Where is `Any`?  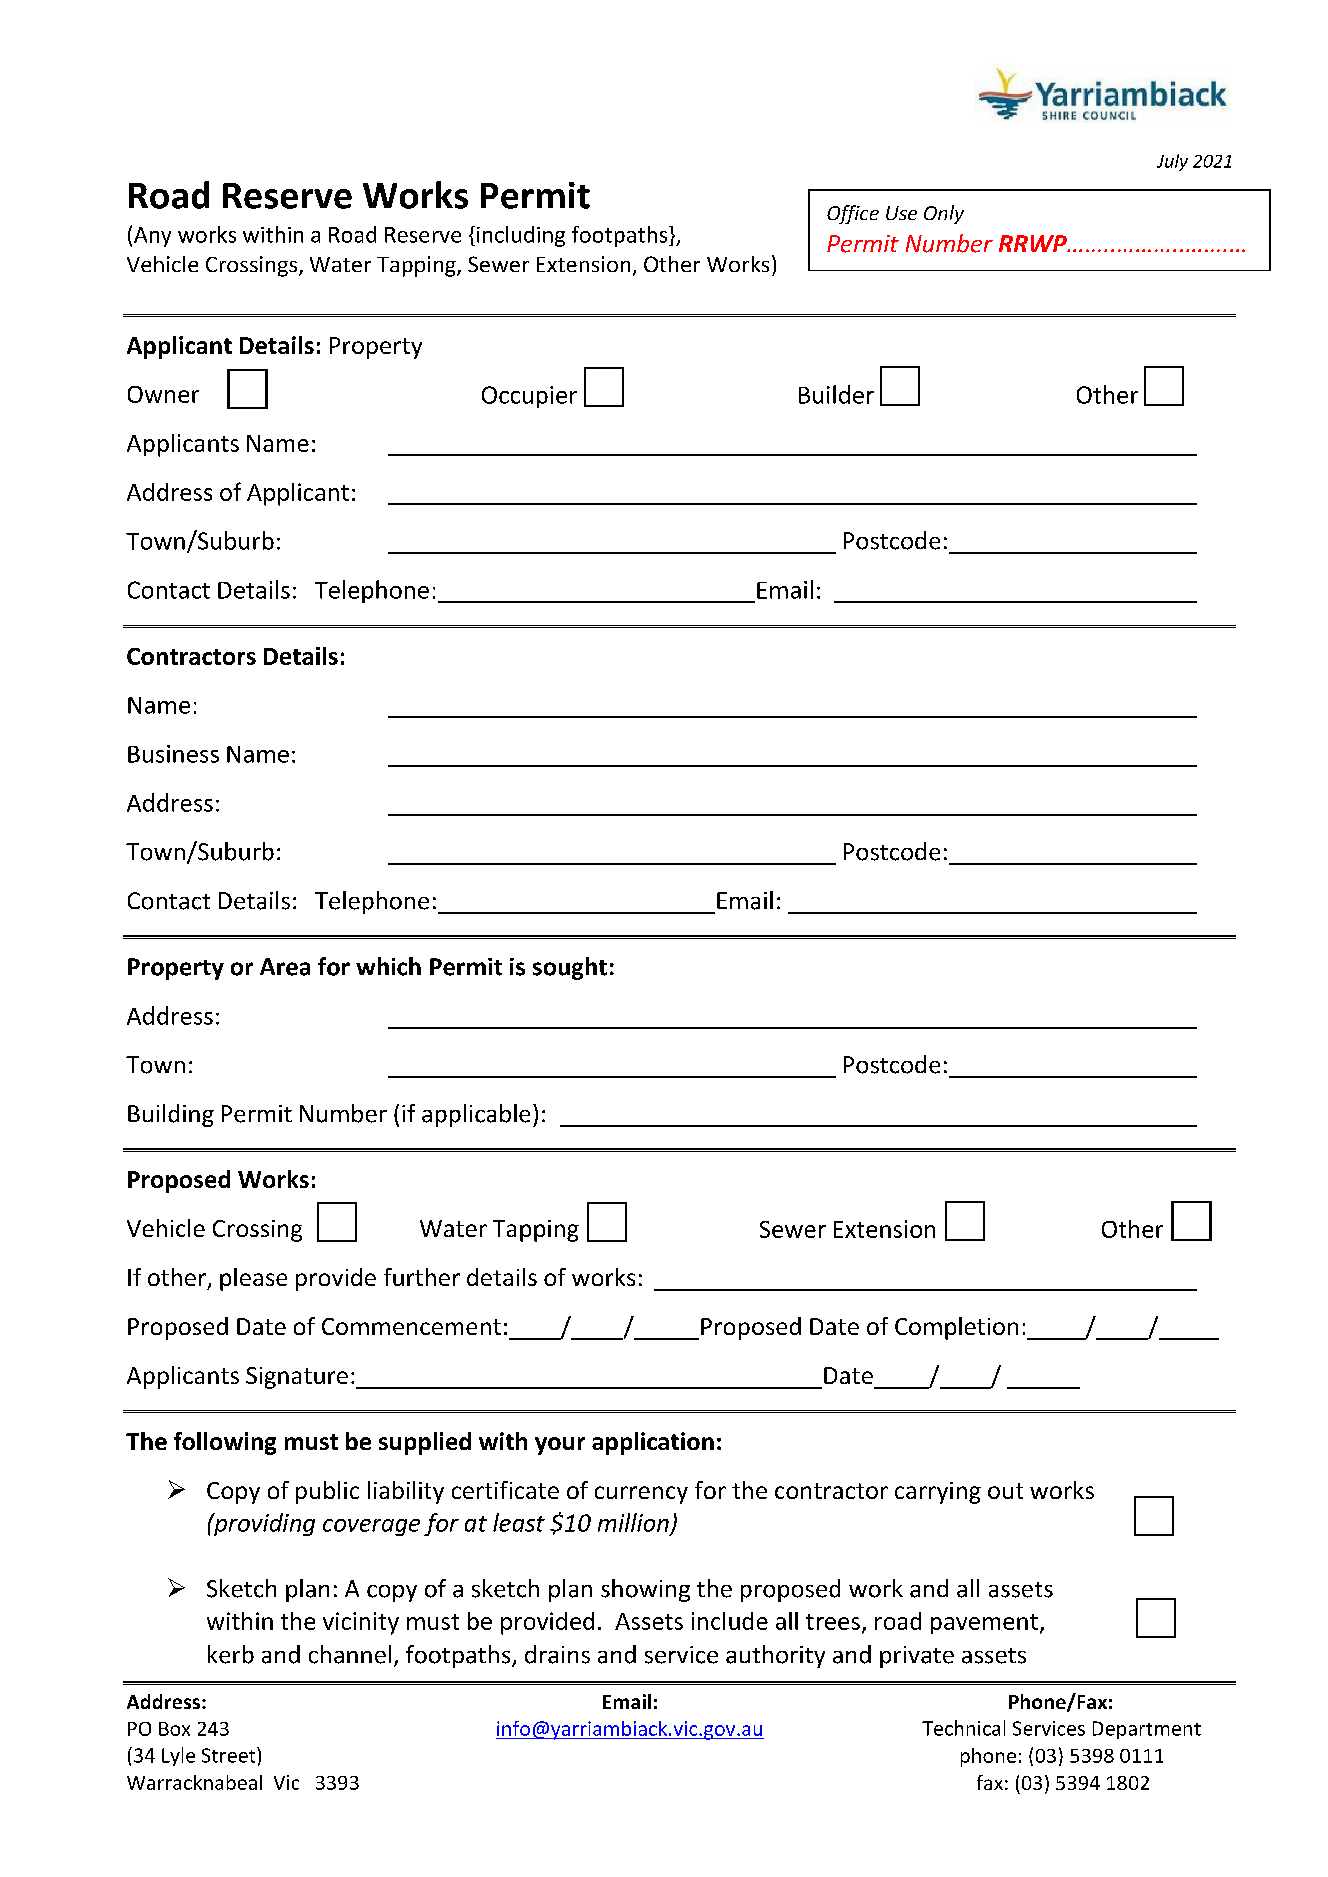
Any is located at coordinates (152, 237).
